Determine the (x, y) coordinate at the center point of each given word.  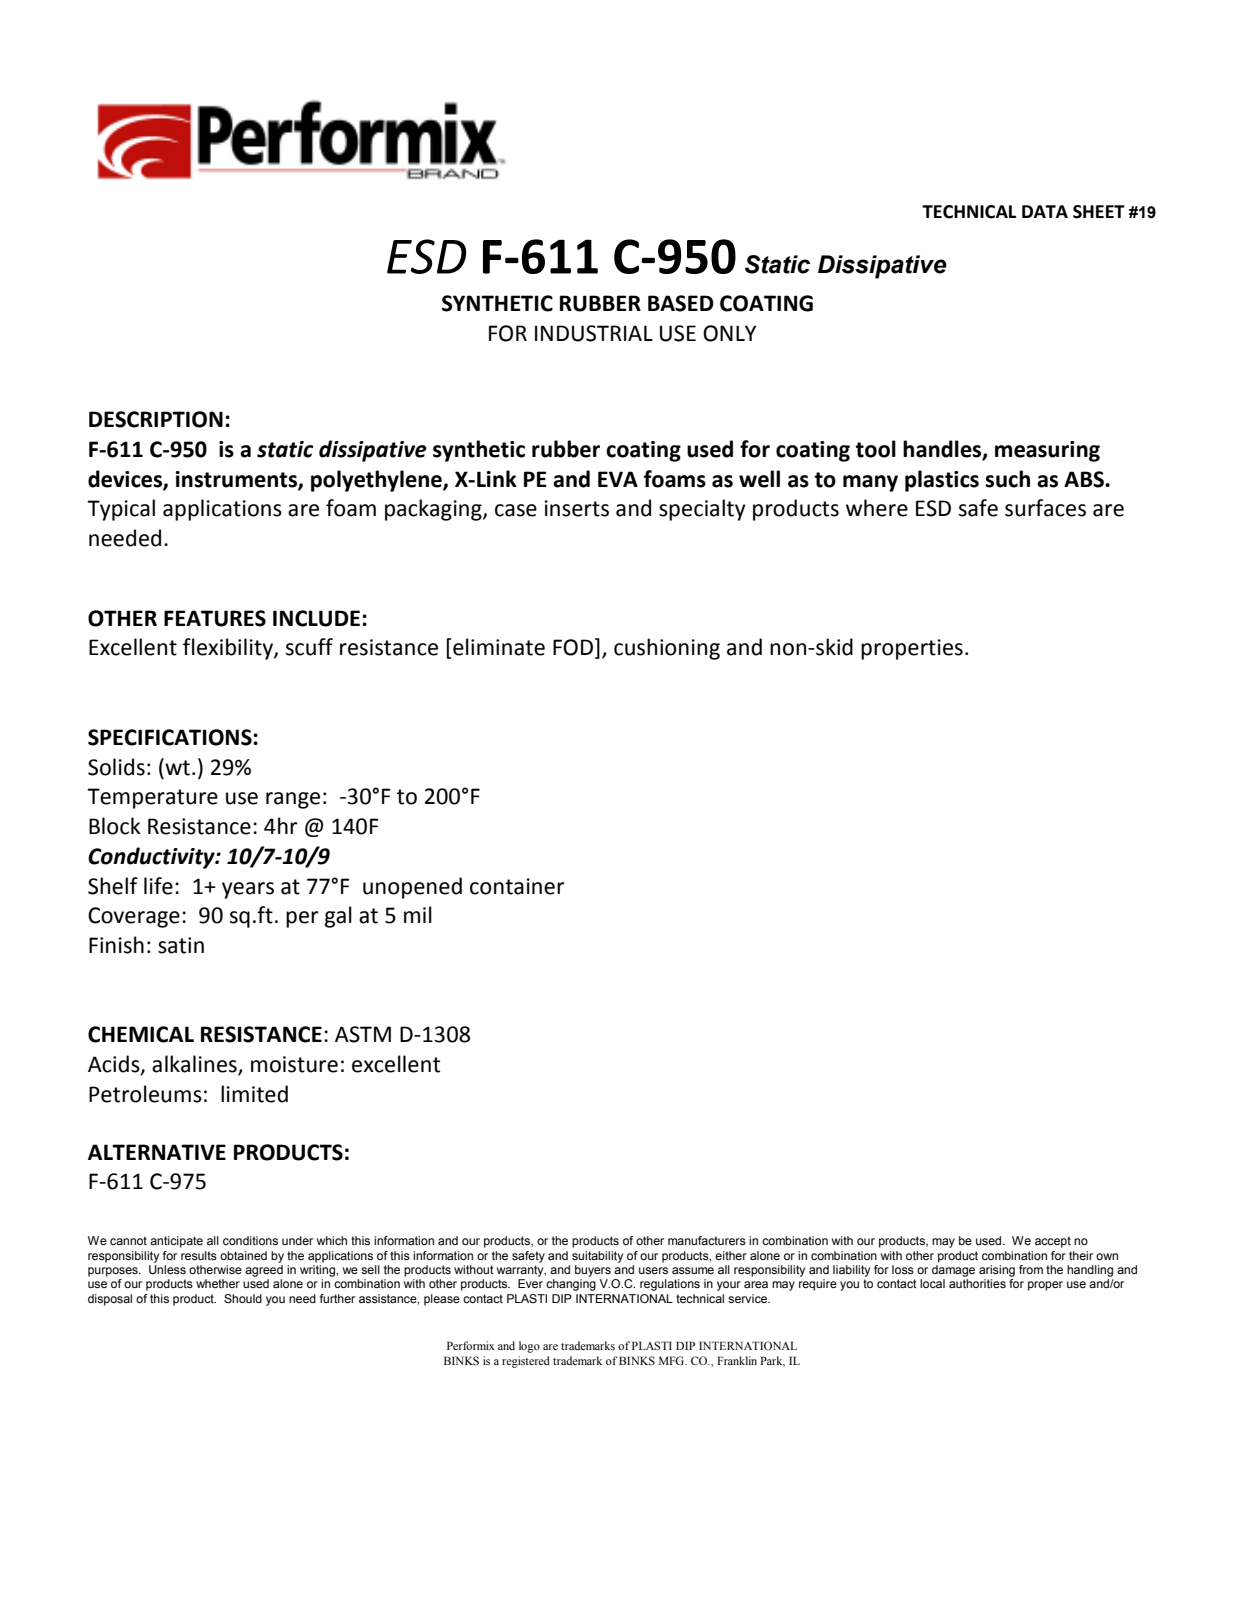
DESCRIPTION (156, 419)
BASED (681, 303)
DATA (1045, 211)
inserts (577, 508)
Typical (121, 510)
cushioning (667, 649)
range (293, 800)
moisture (294, 1064)
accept (1053, 1242)
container (517, 886)
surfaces (1045, 508)
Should (243, 1298)
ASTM (363, 1034)
